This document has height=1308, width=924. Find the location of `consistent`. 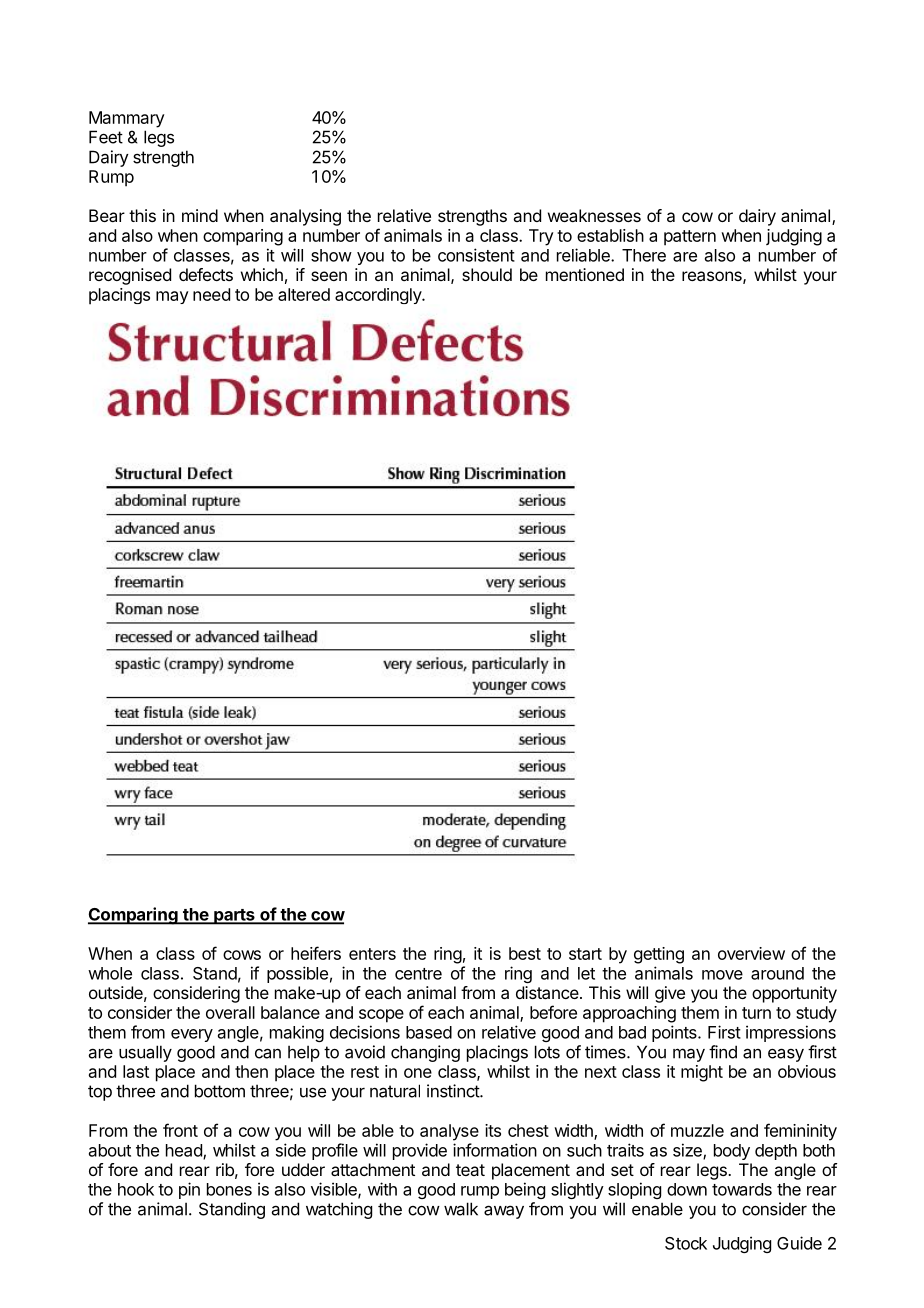

consistent is located at coordinates (476, 255).
